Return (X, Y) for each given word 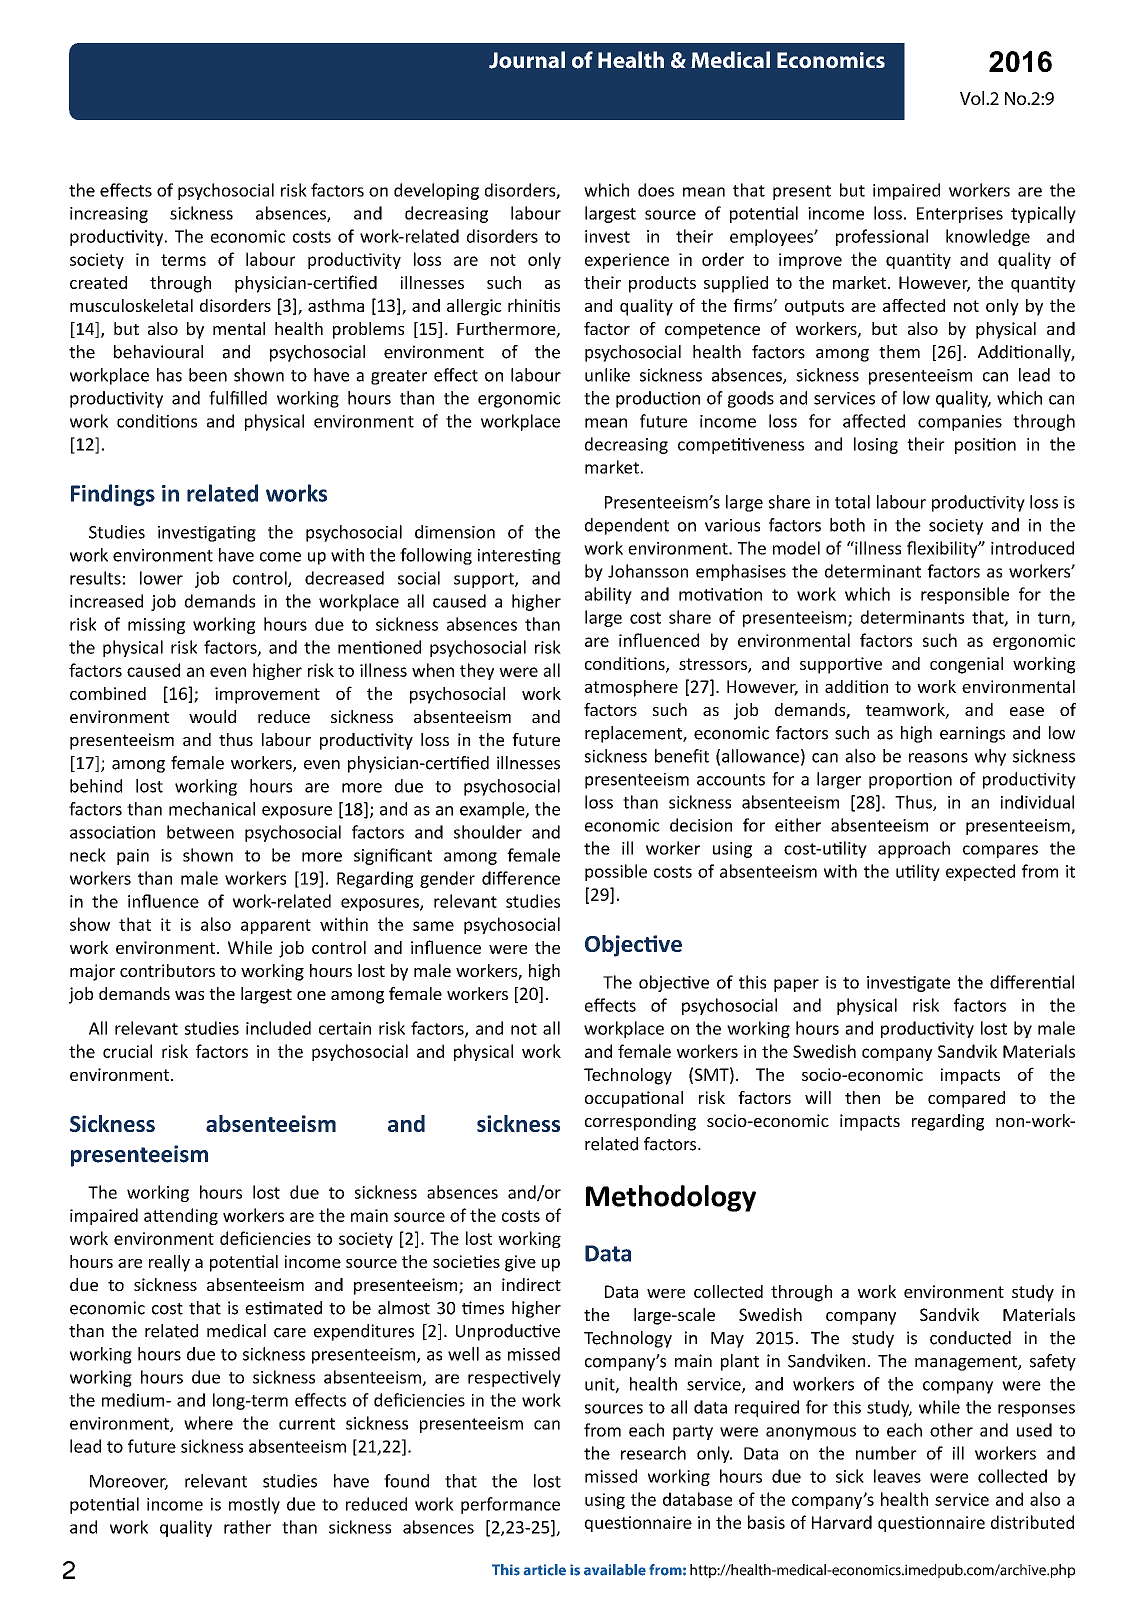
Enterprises (960, 215)
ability (608, 595)
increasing (109, 215)
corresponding (640, 1122)
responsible (965, 595)
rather (247, 1527)
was (189, 995)
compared (966, 1099)
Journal (527, 60)
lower (161, 578)
